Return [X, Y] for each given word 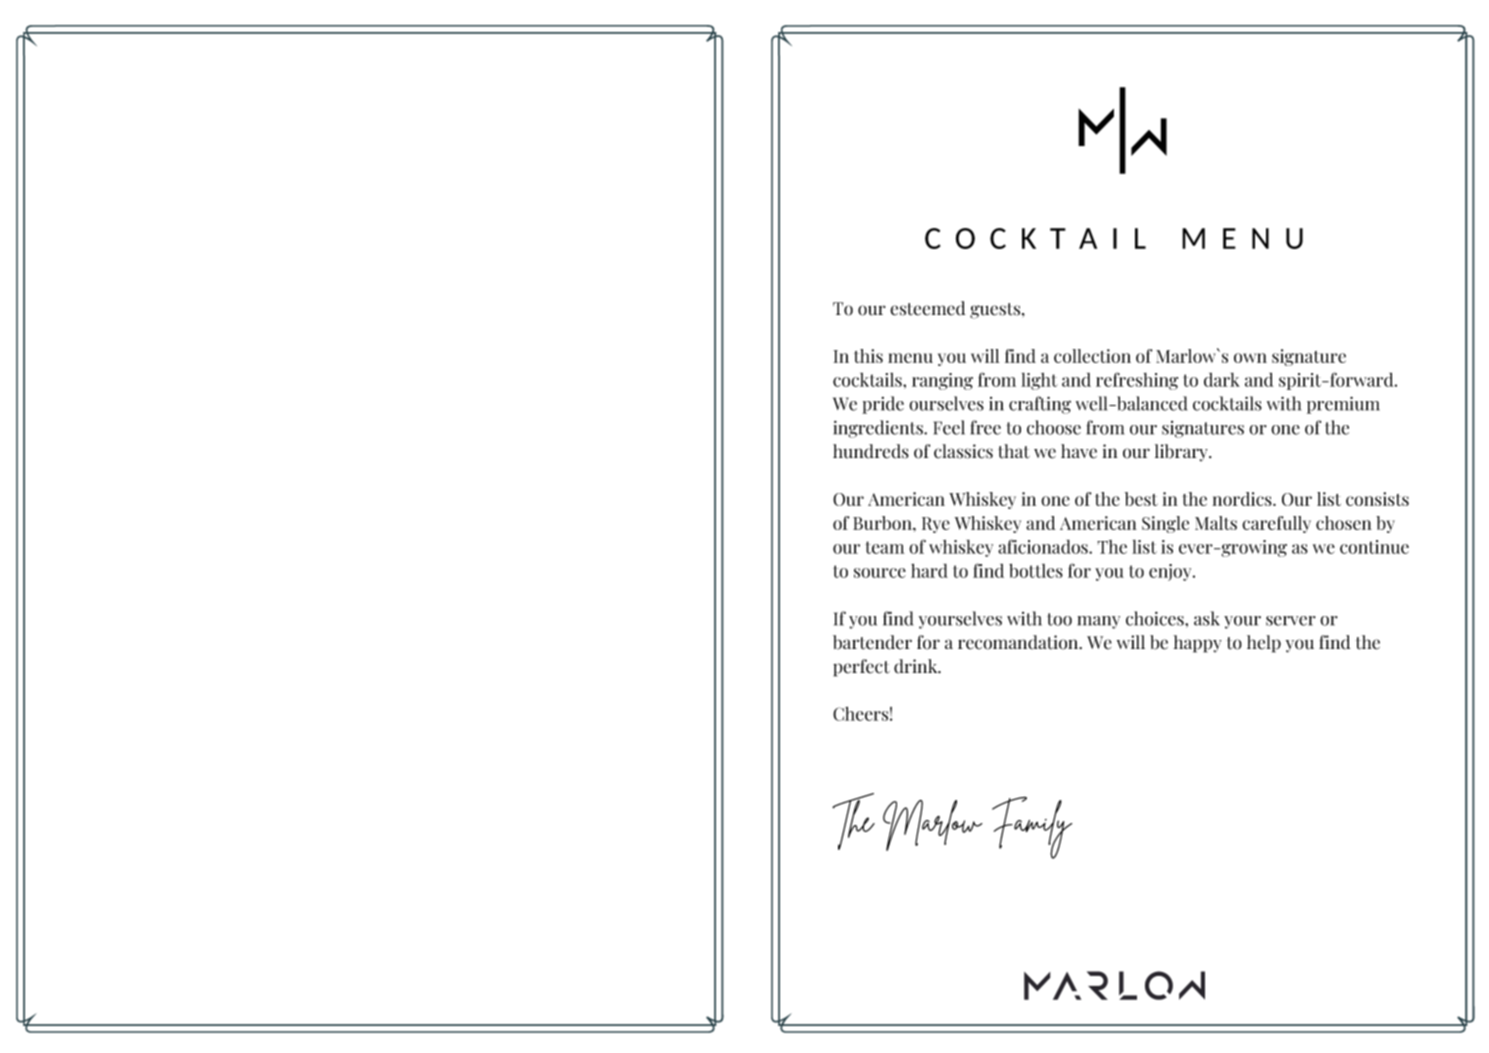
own [1250, 358]
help [1264, 644]
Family [1032, 827]
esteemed [927, 308]
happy [1198, 644]
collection [1092, 356]
